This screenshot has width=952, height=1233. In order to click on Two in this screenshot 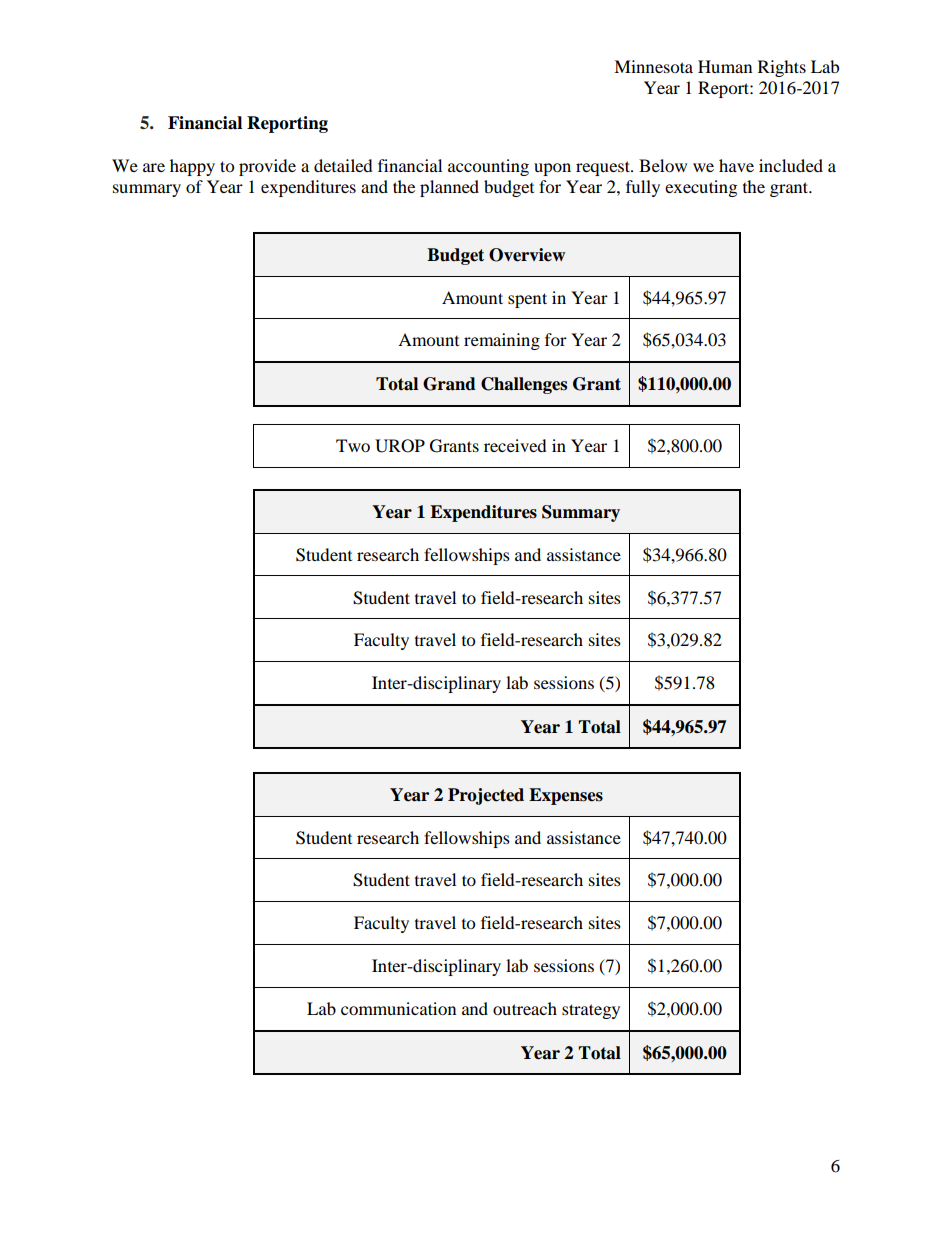, I will do `click(353, 445)`.
